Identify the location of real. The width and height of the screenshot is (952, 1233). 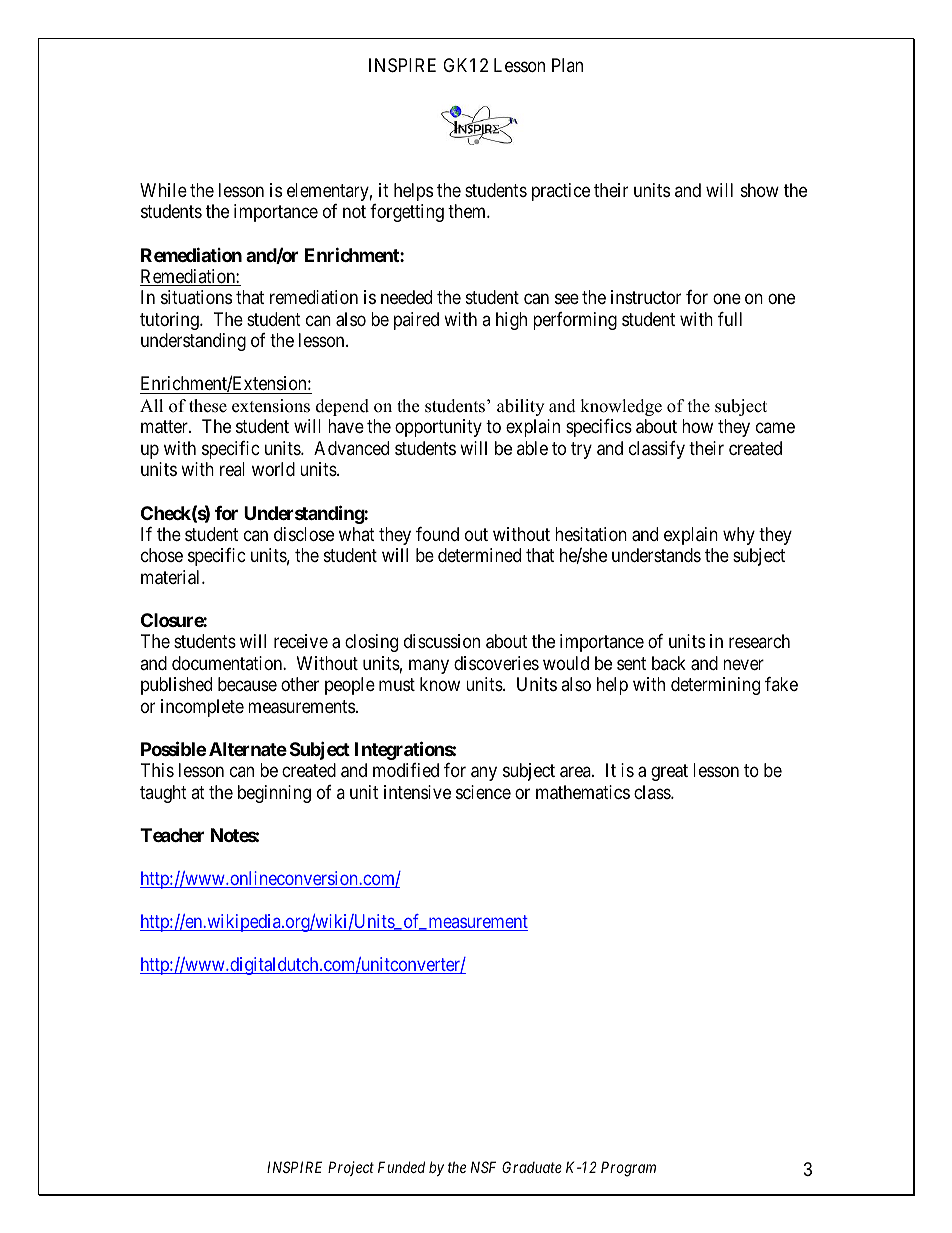
(232, 469).
